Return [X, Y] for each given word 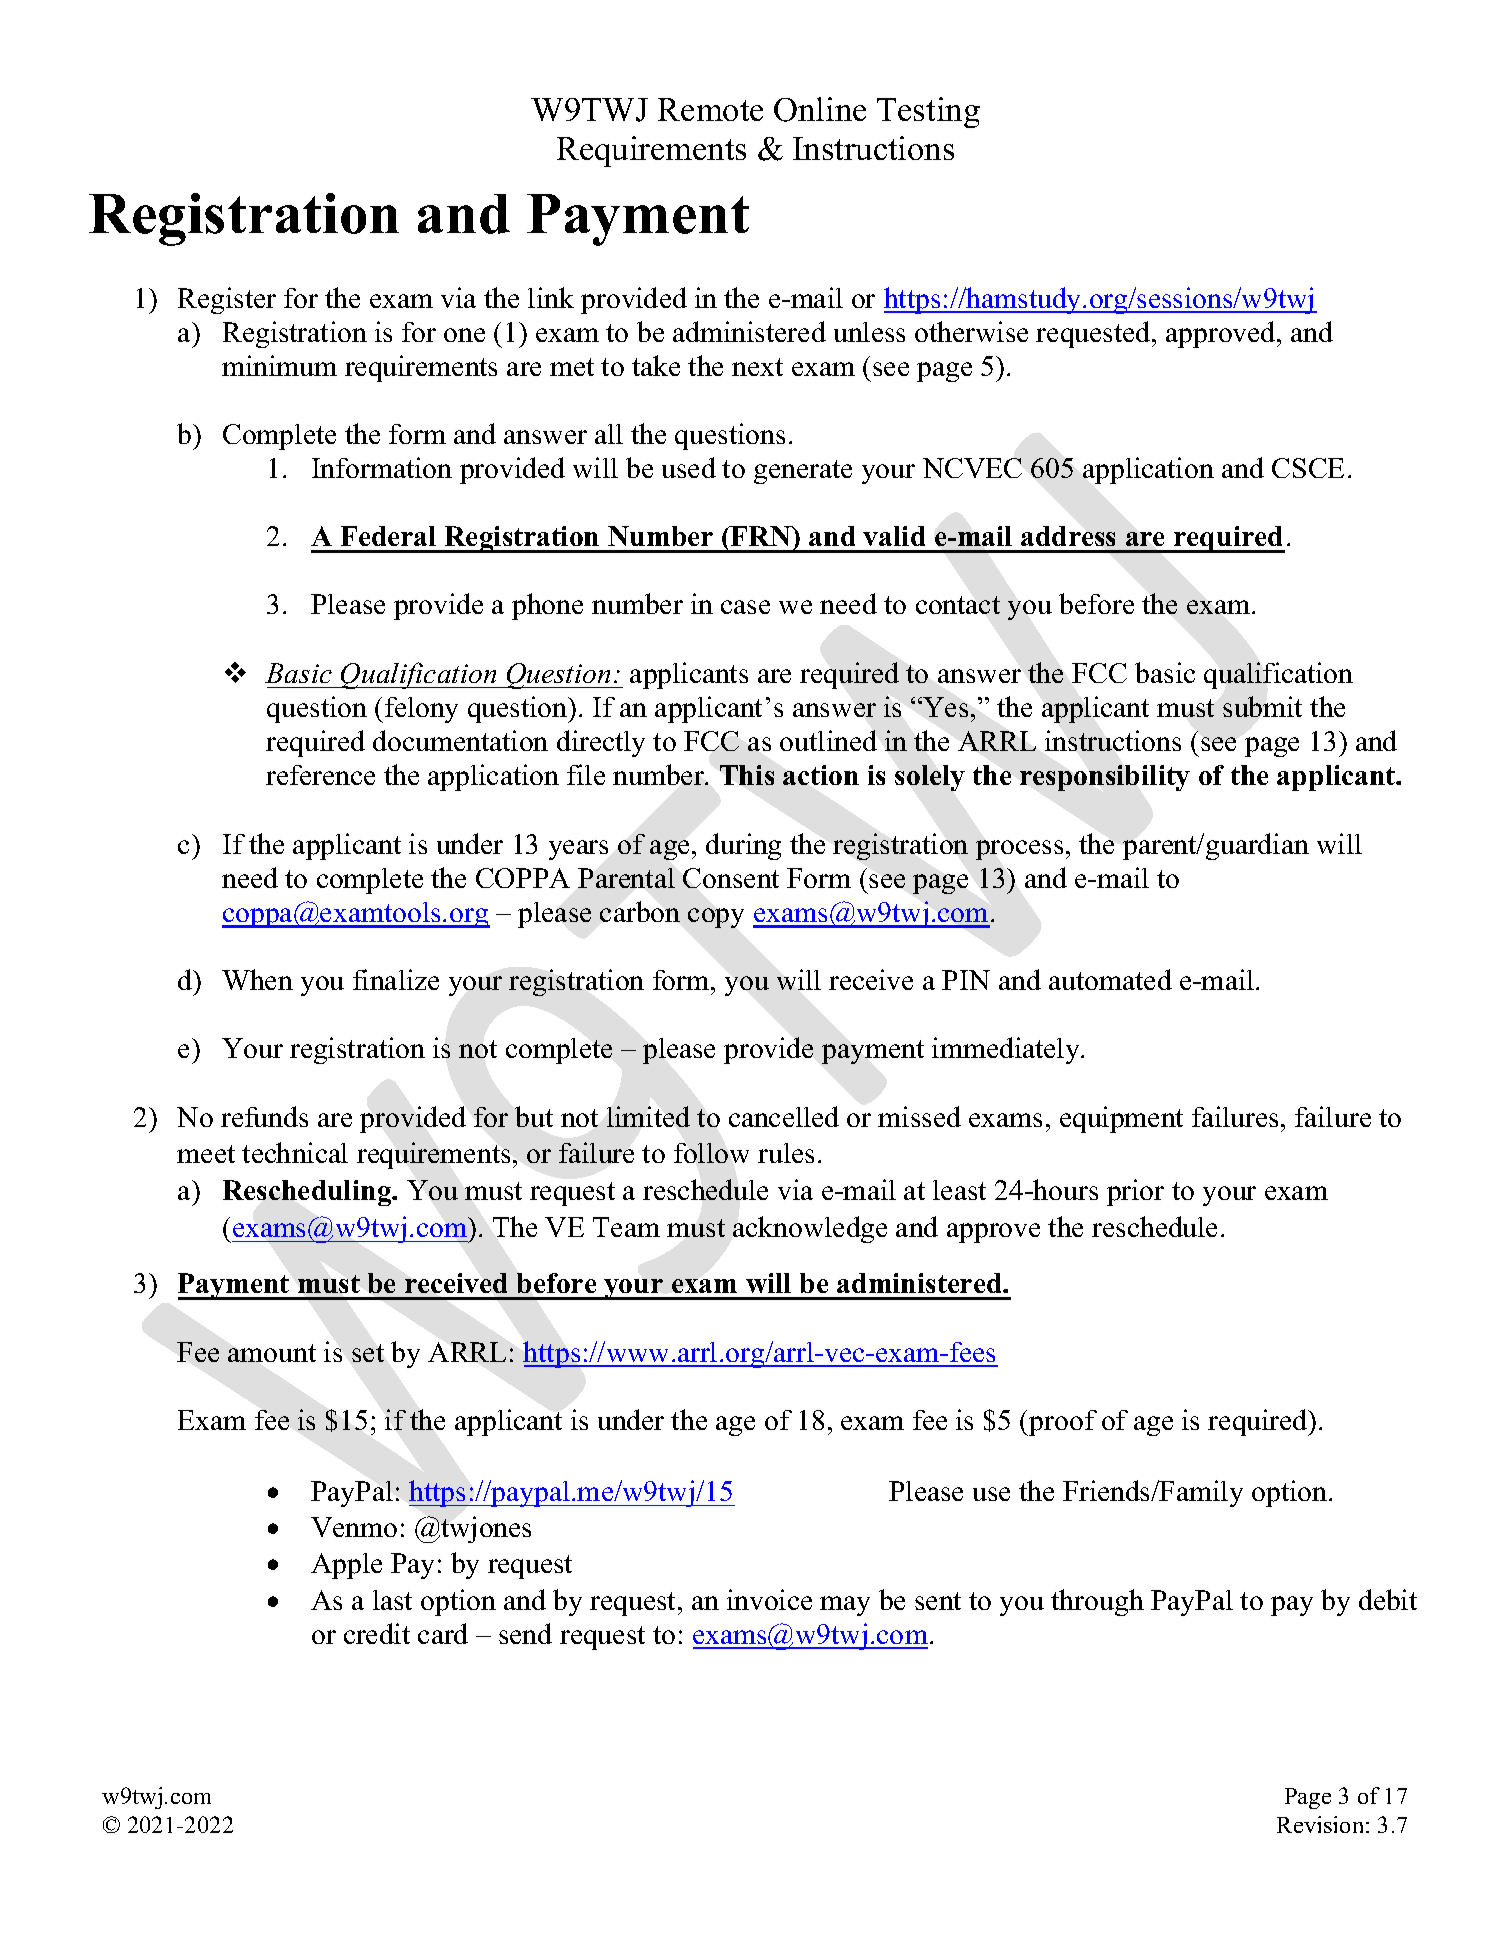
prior [1135, 1192]
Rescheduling [308, 1193]
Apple [346, 1566]
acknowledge [810, 1229]
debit [1388, 1599]
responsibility [1105, 778]
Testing [928, 112]
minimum [279, 365]
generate [803, 472]
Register [227, 300]
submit [1262, 706]
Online [820, 109]
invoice [769, 1599]
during [743, 846]
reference [320, 775]
